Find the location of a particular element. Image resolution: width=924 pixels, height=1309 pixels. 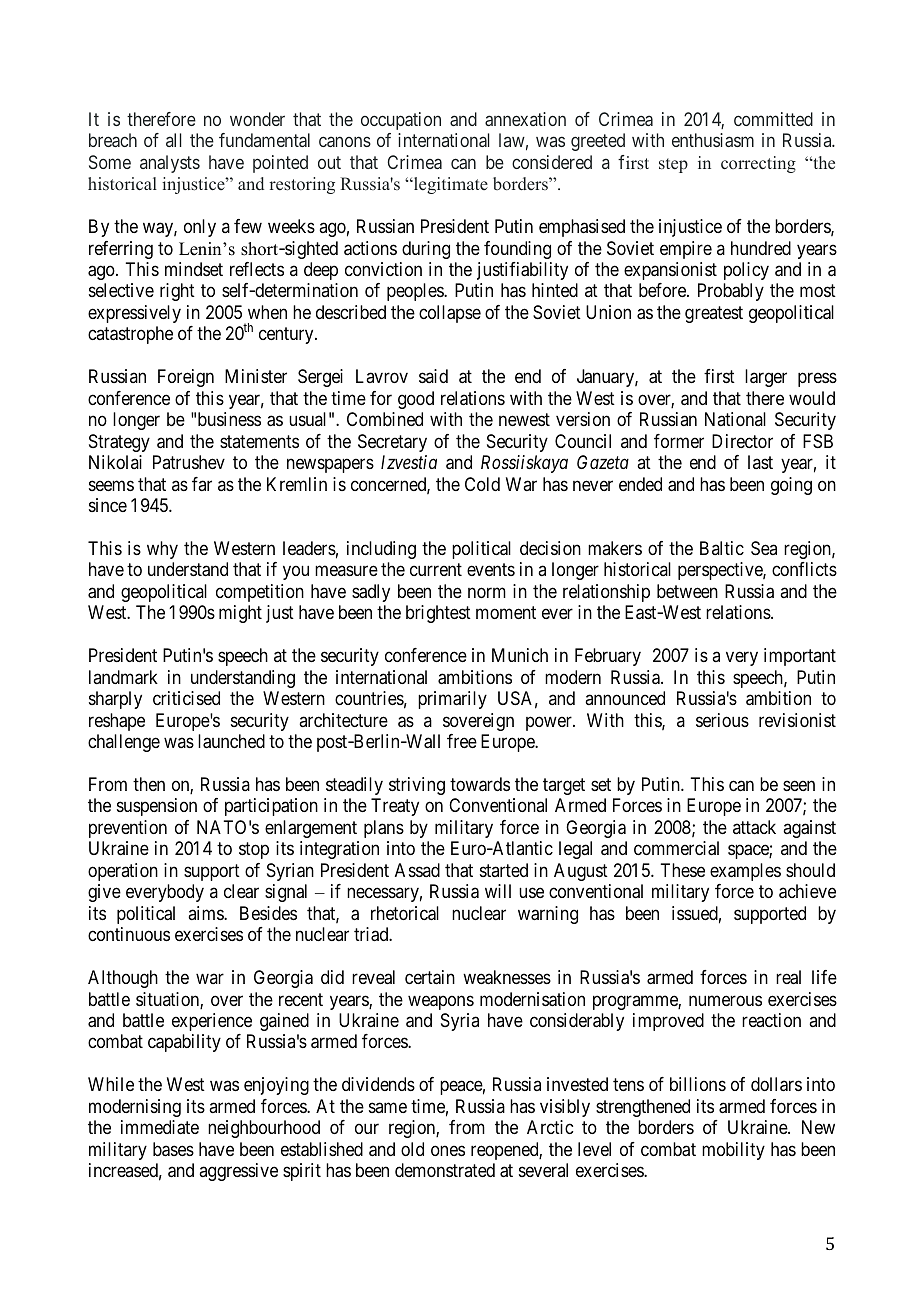

legitimate is located at coordinates (450, 185).
